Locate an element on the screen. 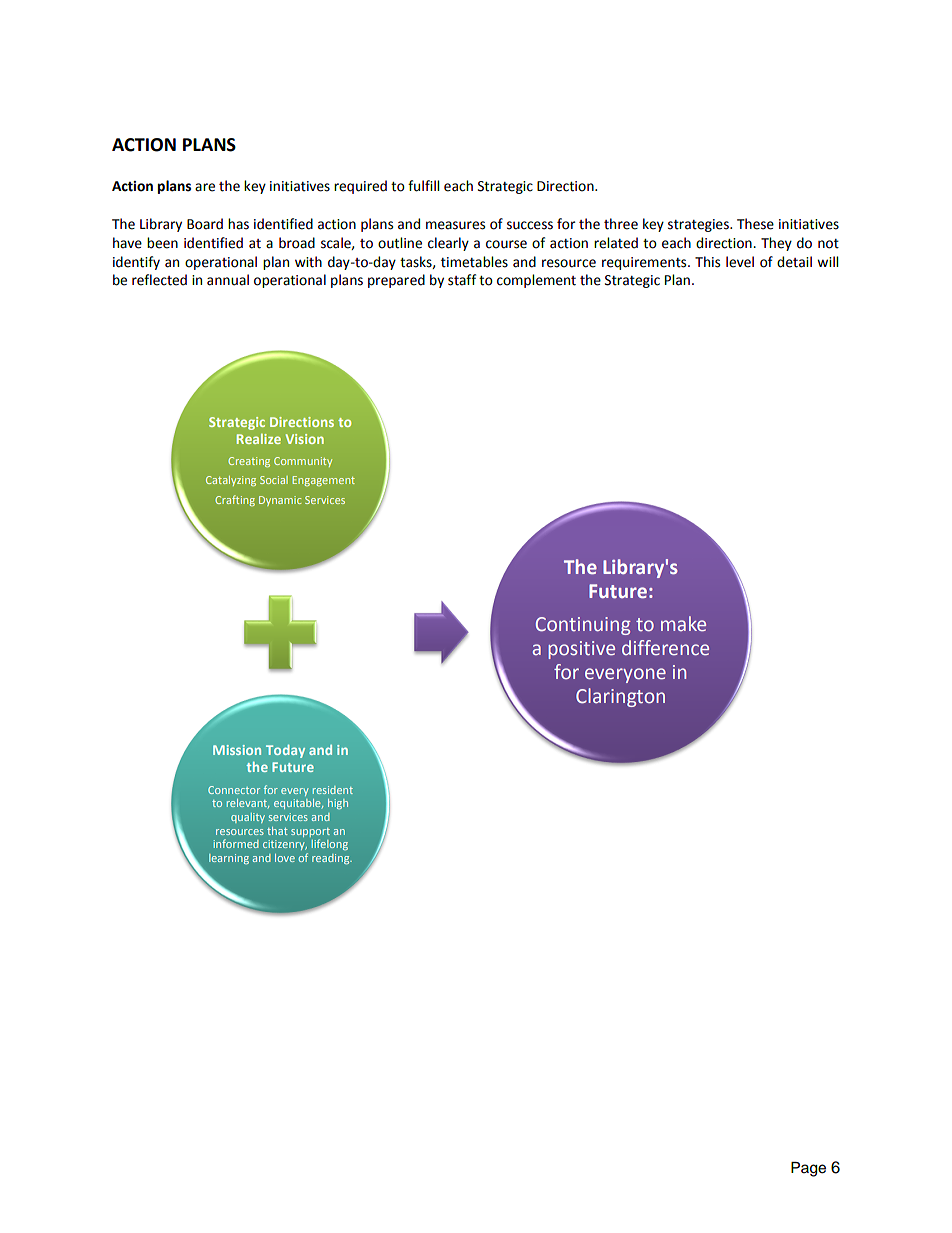 This screenshot has height=1233, width=952. make is located at coordinates (683, 623).
